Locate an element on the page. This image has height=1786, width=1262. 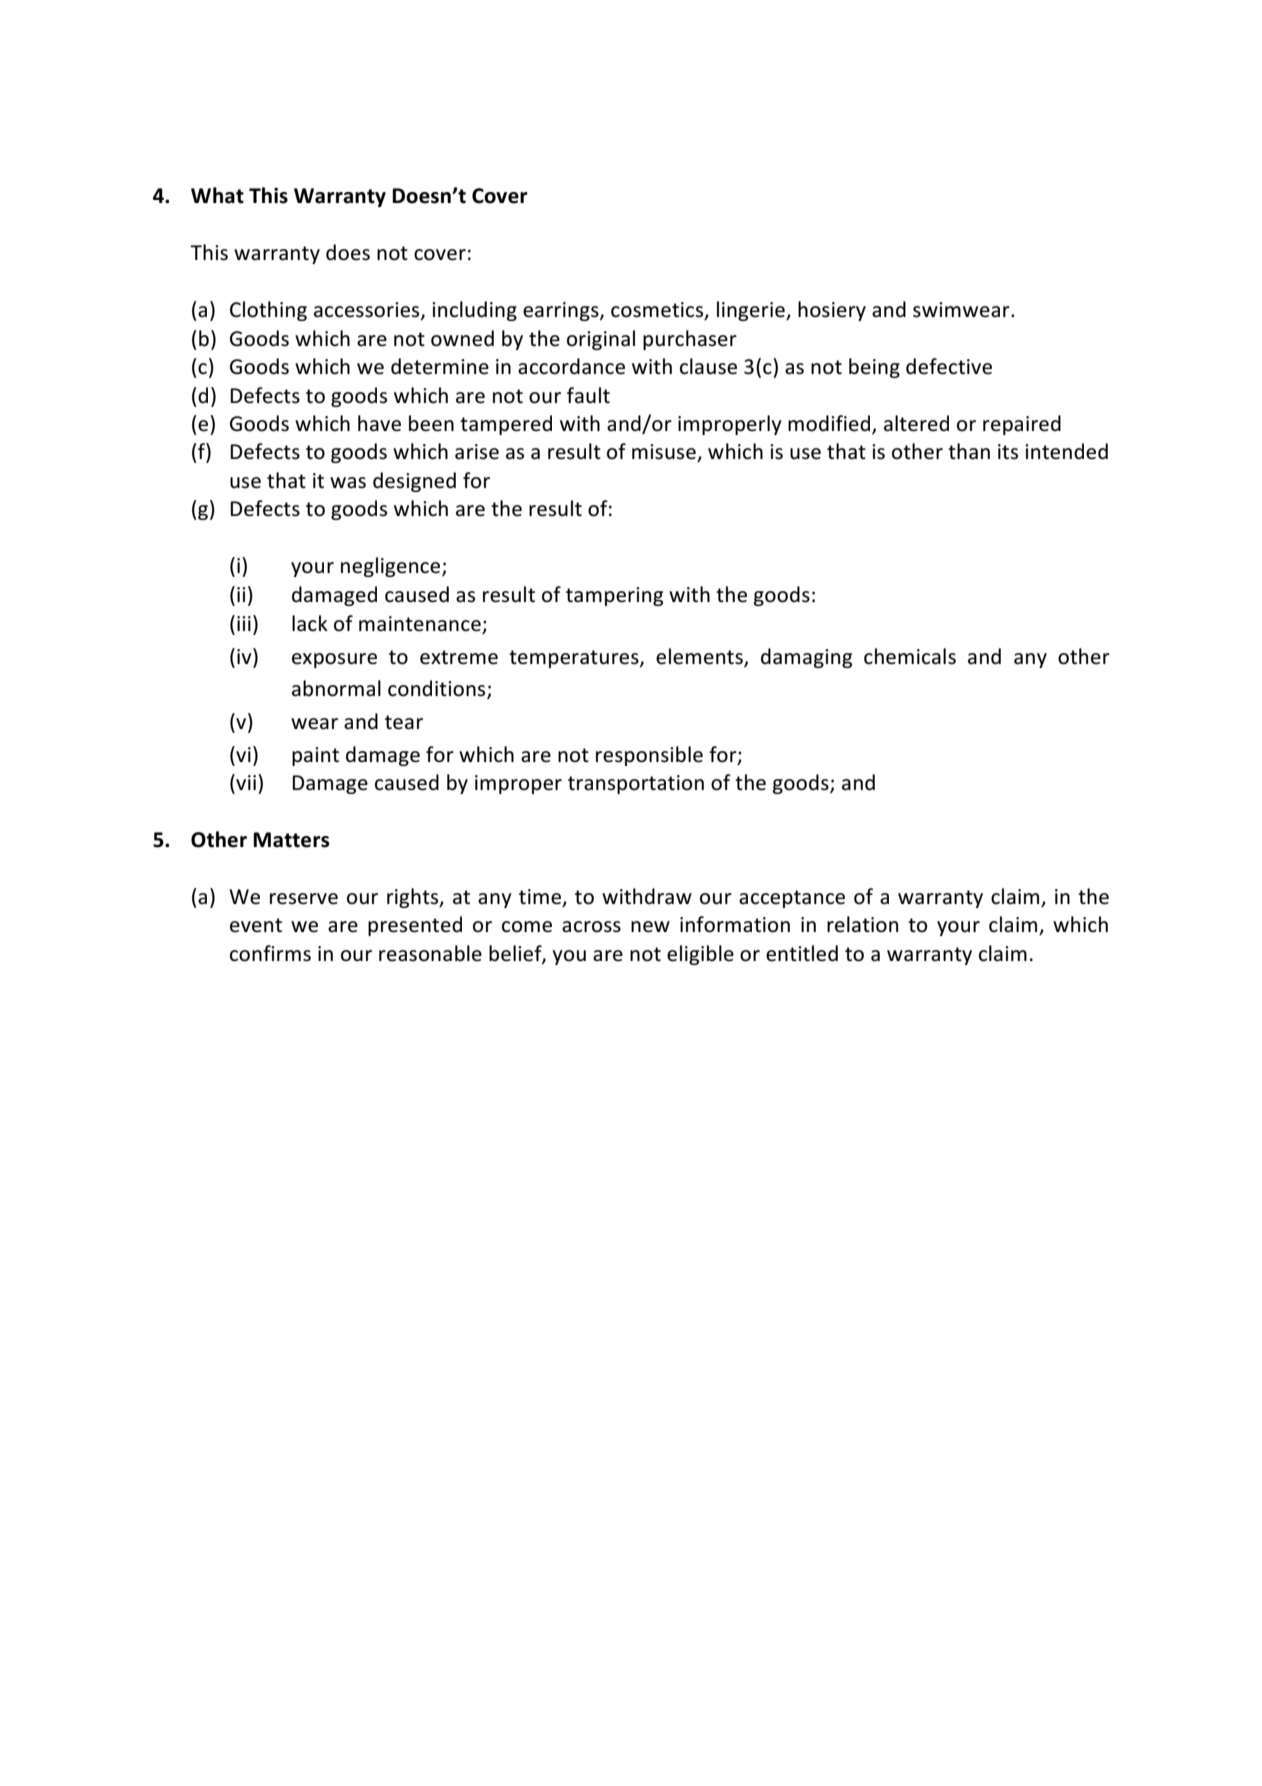
relation is located at coordinates (862, 924).
